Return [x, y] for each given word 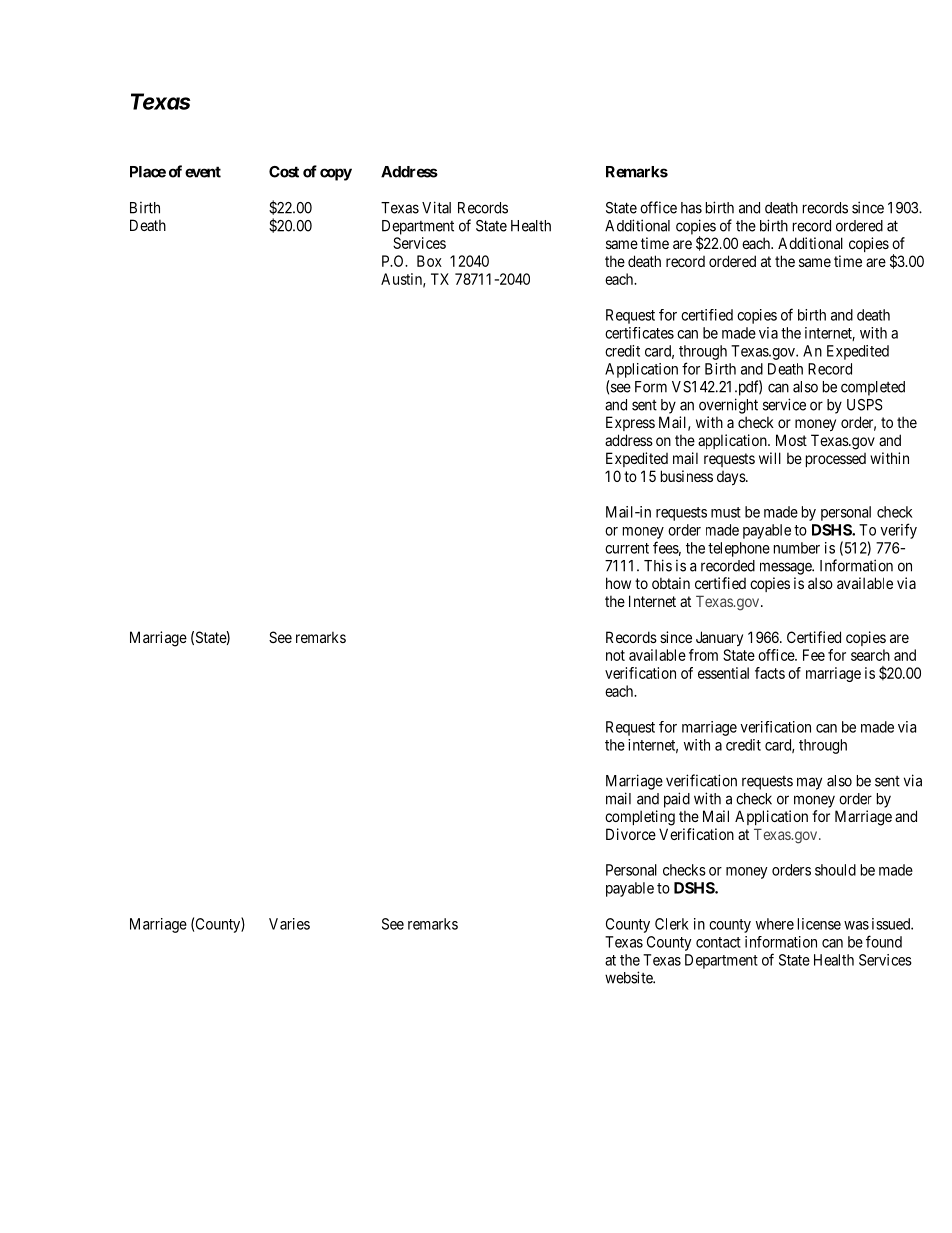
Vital [436, 207]
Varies [289, 924]
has [691, 208]
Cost [284, 172]
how [618, 583]
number [797, 548]
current [627, 548]
